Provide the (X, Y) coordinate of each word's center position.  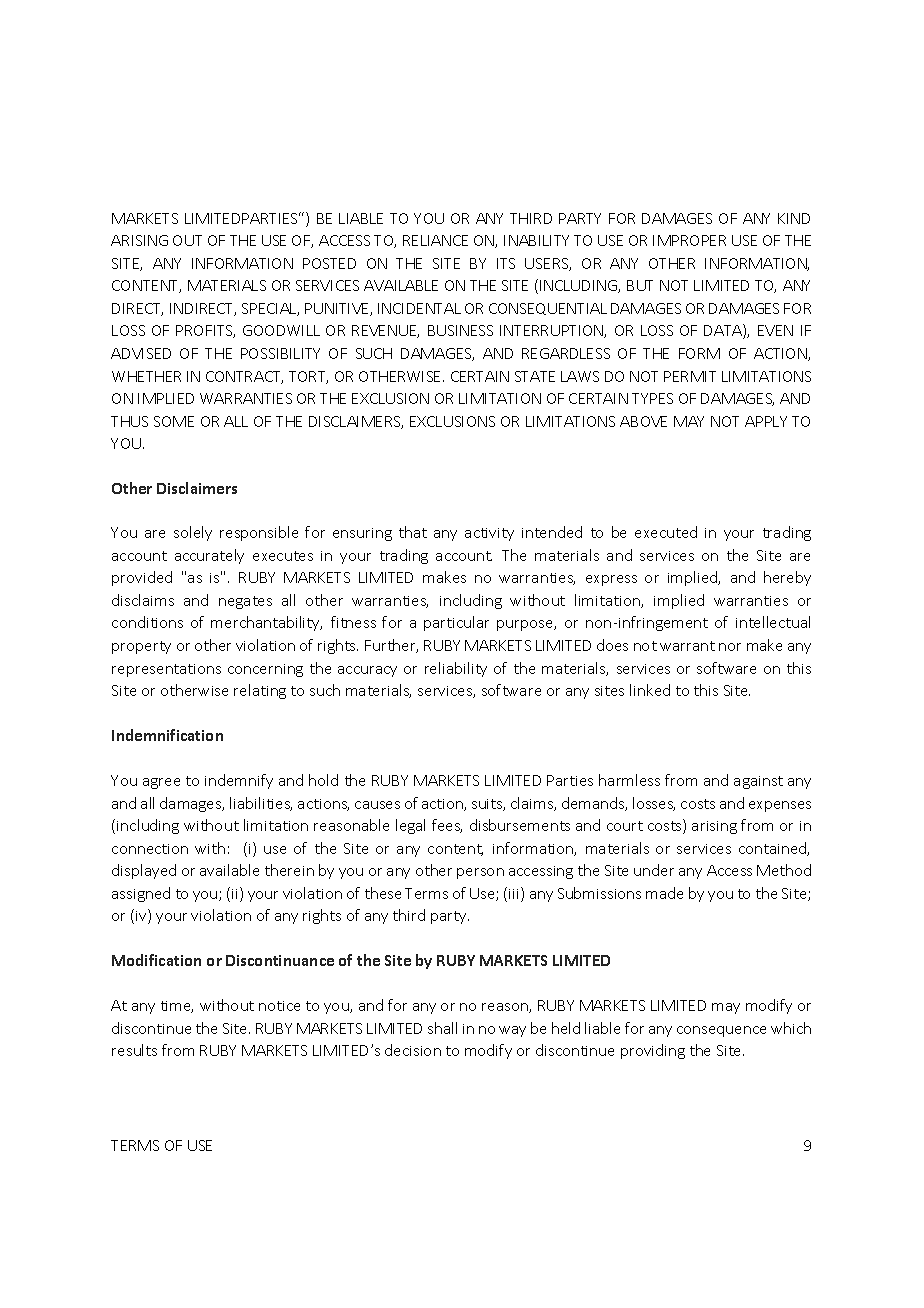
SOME (174, 421)
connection (150, 849)
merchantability (266, 623)
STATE (535, 376)
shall (442, 1028)
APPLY (766, 421)
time (177, 1007)
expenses (780, 806)
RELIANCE (435, 240)
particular (456, 623)
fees (447, 826)
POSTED (329, 263)
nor (730, 647)
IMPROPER (689, 240)
